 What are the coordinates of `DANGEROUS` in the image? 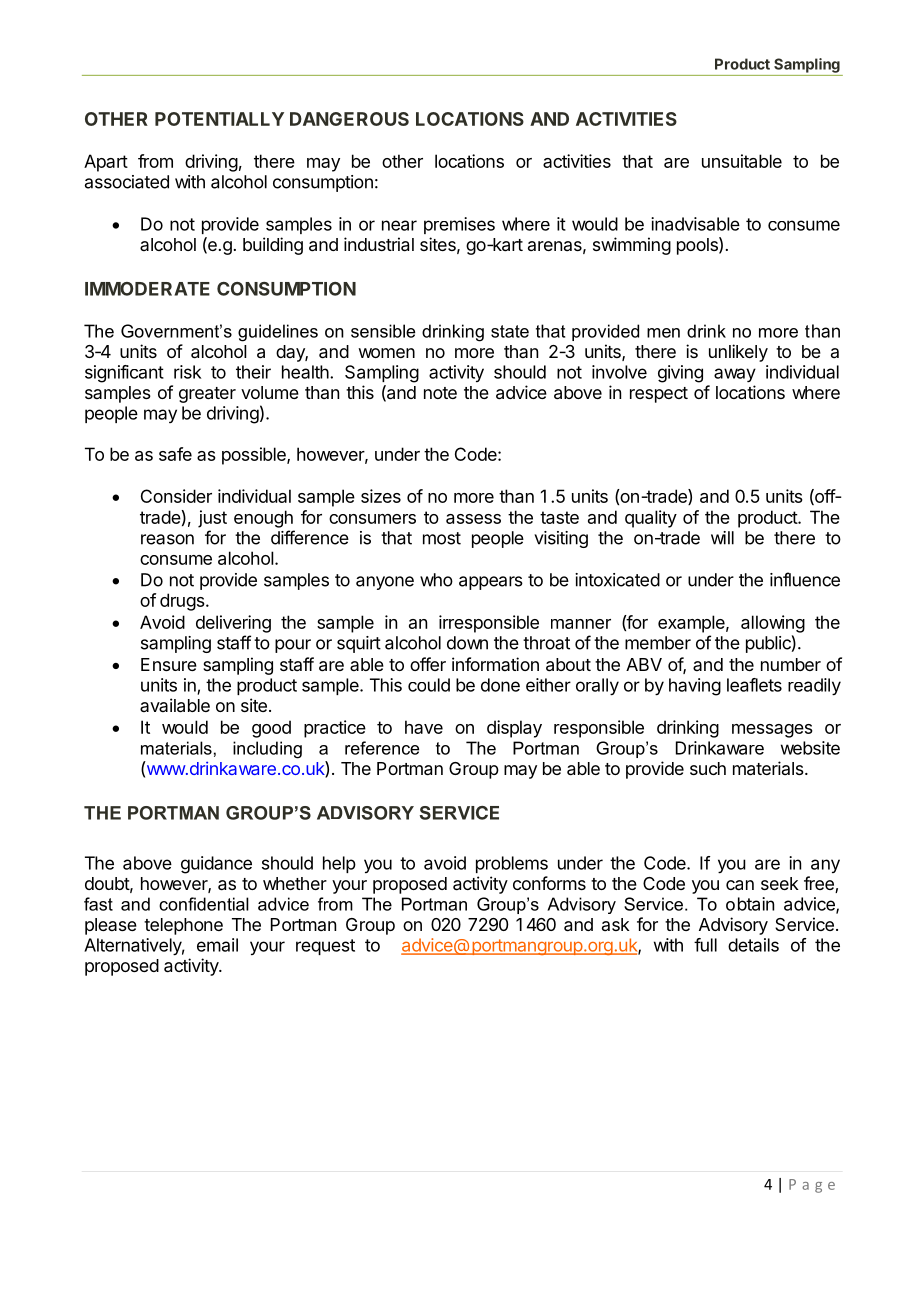 It's located at (349, 119).
